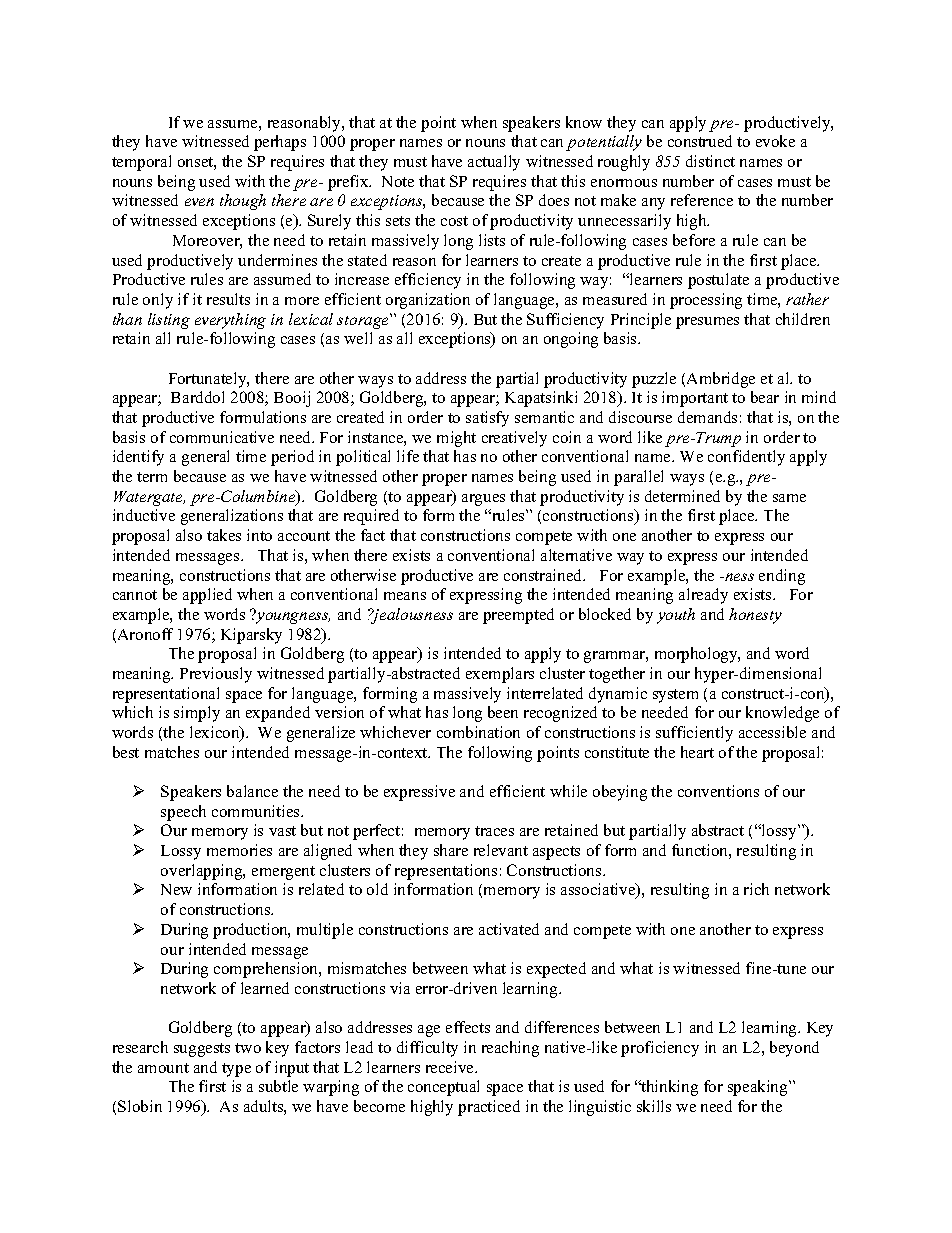 The image size is (952, 1233). I want to click on exemplars, so click(500, 675).
